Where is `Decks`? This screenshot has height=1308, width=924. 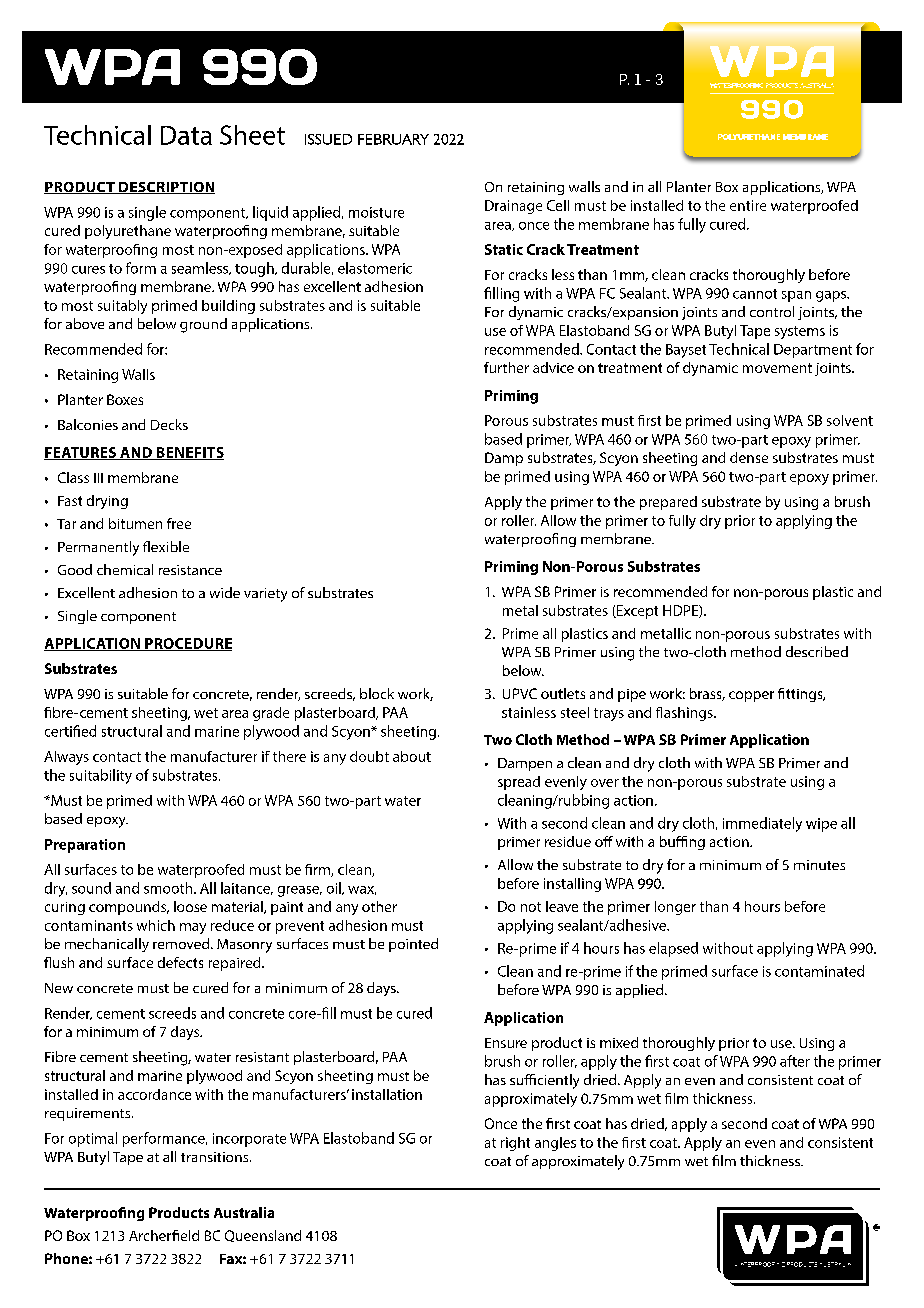 Decks is located at coordinates (169, 424).
